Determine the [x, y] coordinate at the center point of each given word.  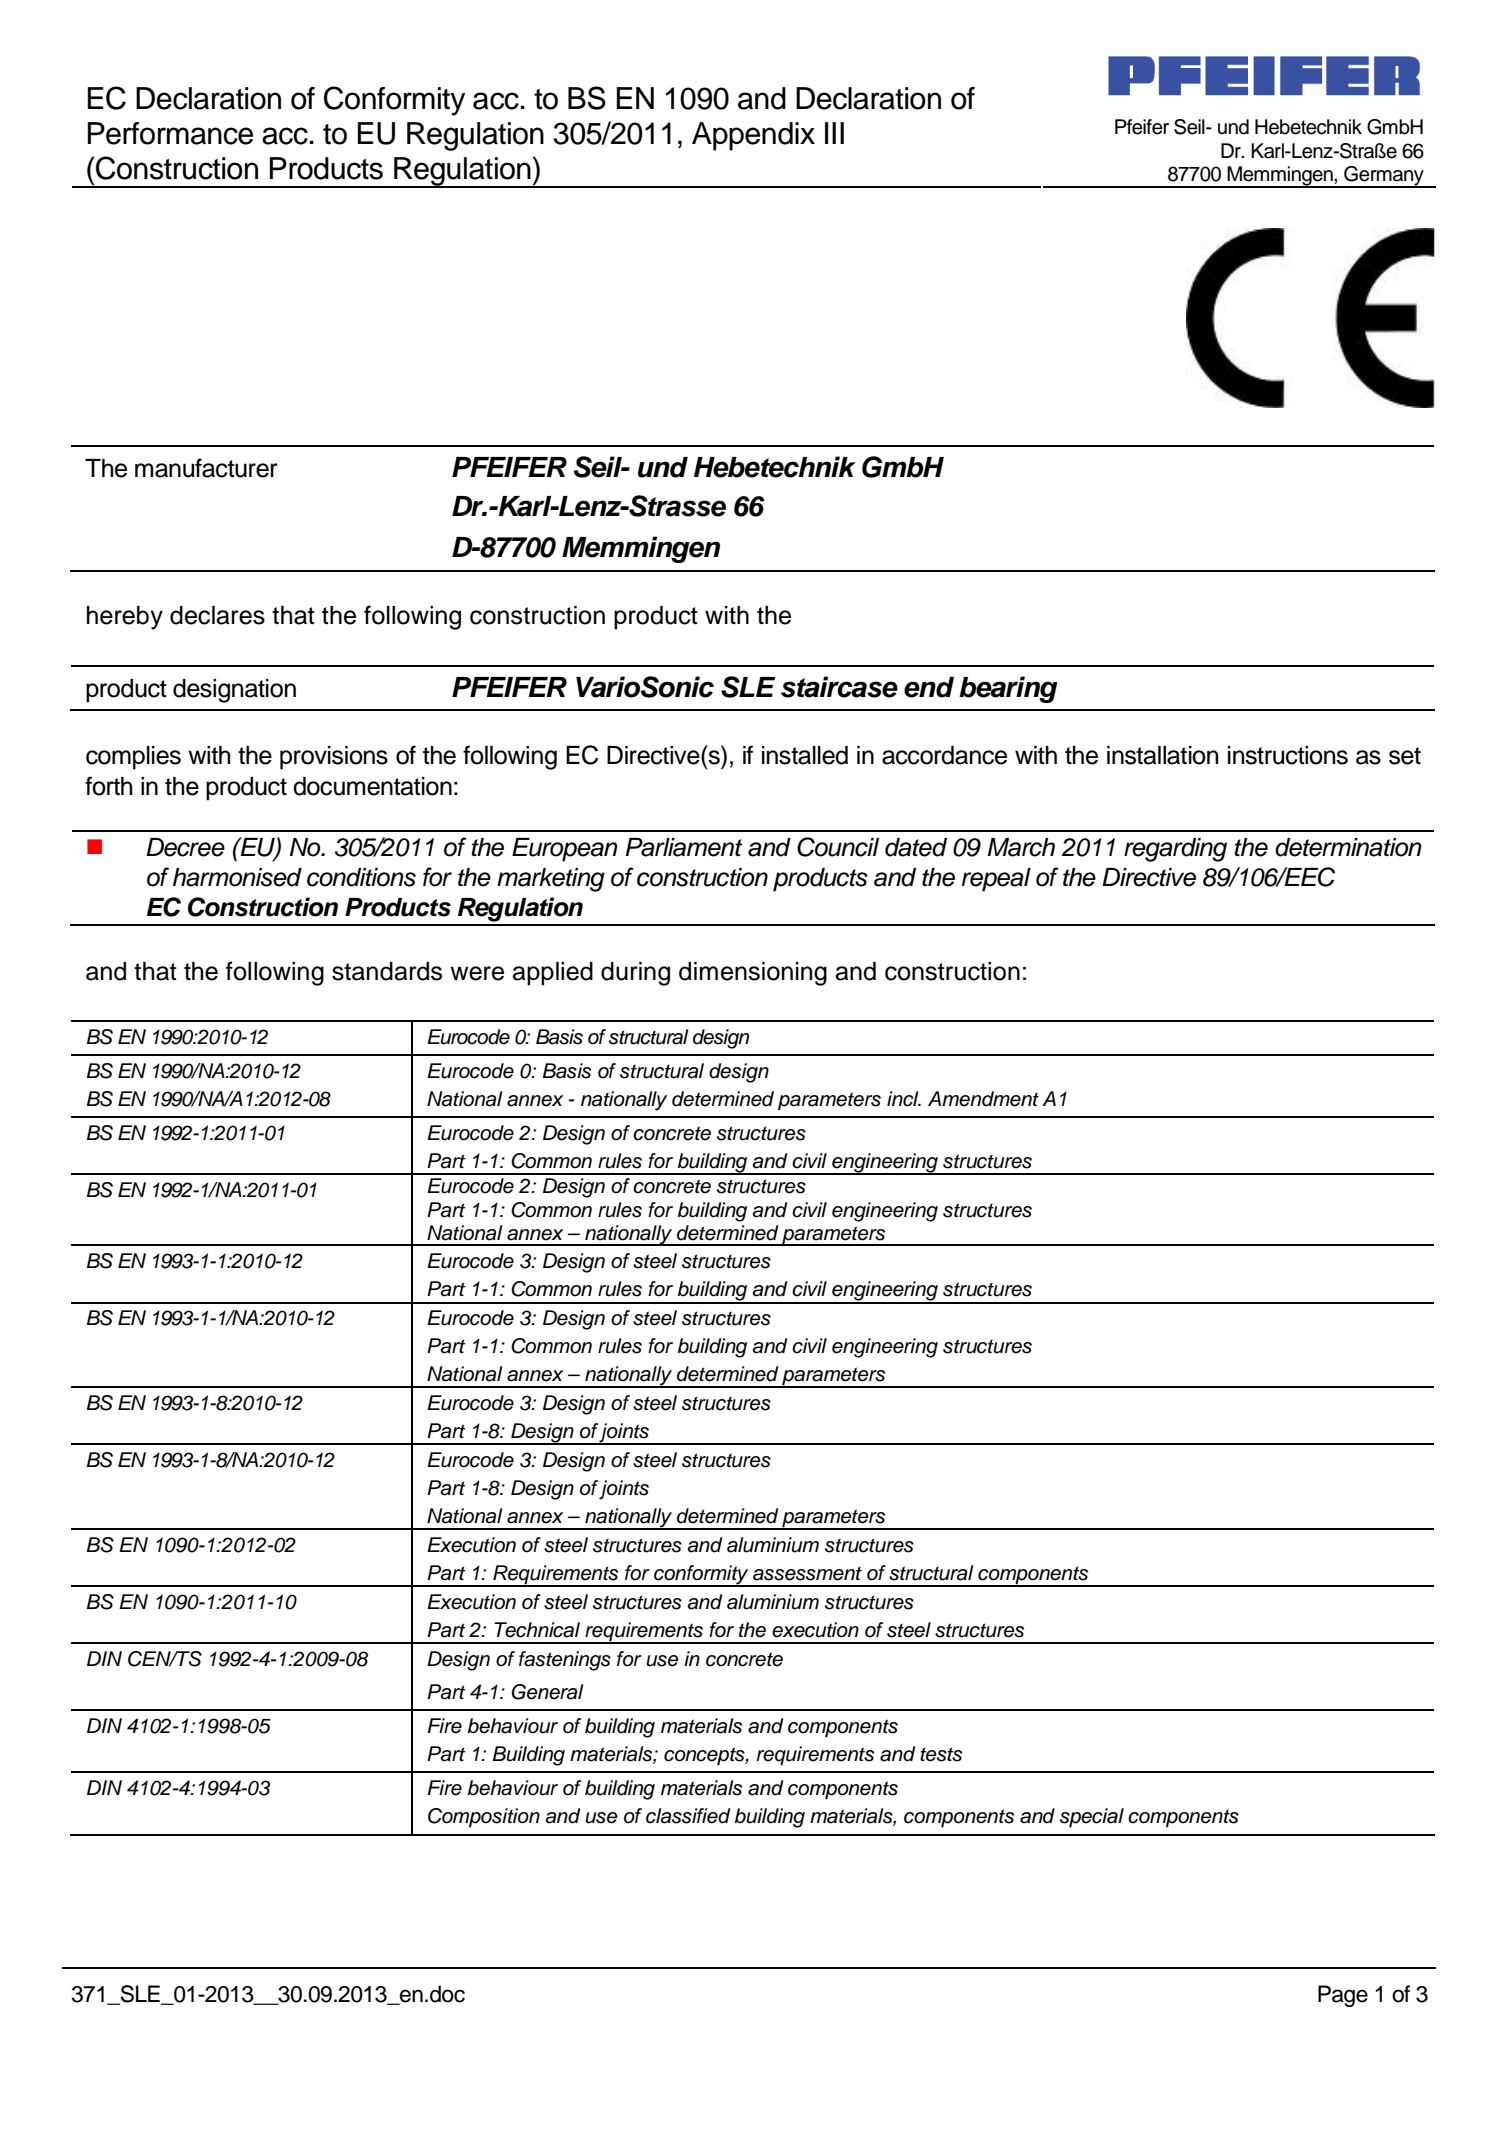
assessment [807, 1573]
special [1092, 1818]
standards [387, 971]
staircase [839, 687]
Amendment [983, 1099]
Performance [170, 133]
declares [217, 615]
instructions [1288, 755]
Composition [484, 1818]
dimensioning [753, 974]
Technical [537, 1630]
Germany [1384, 176]
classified [688, 1816]
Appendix [753, 136]
